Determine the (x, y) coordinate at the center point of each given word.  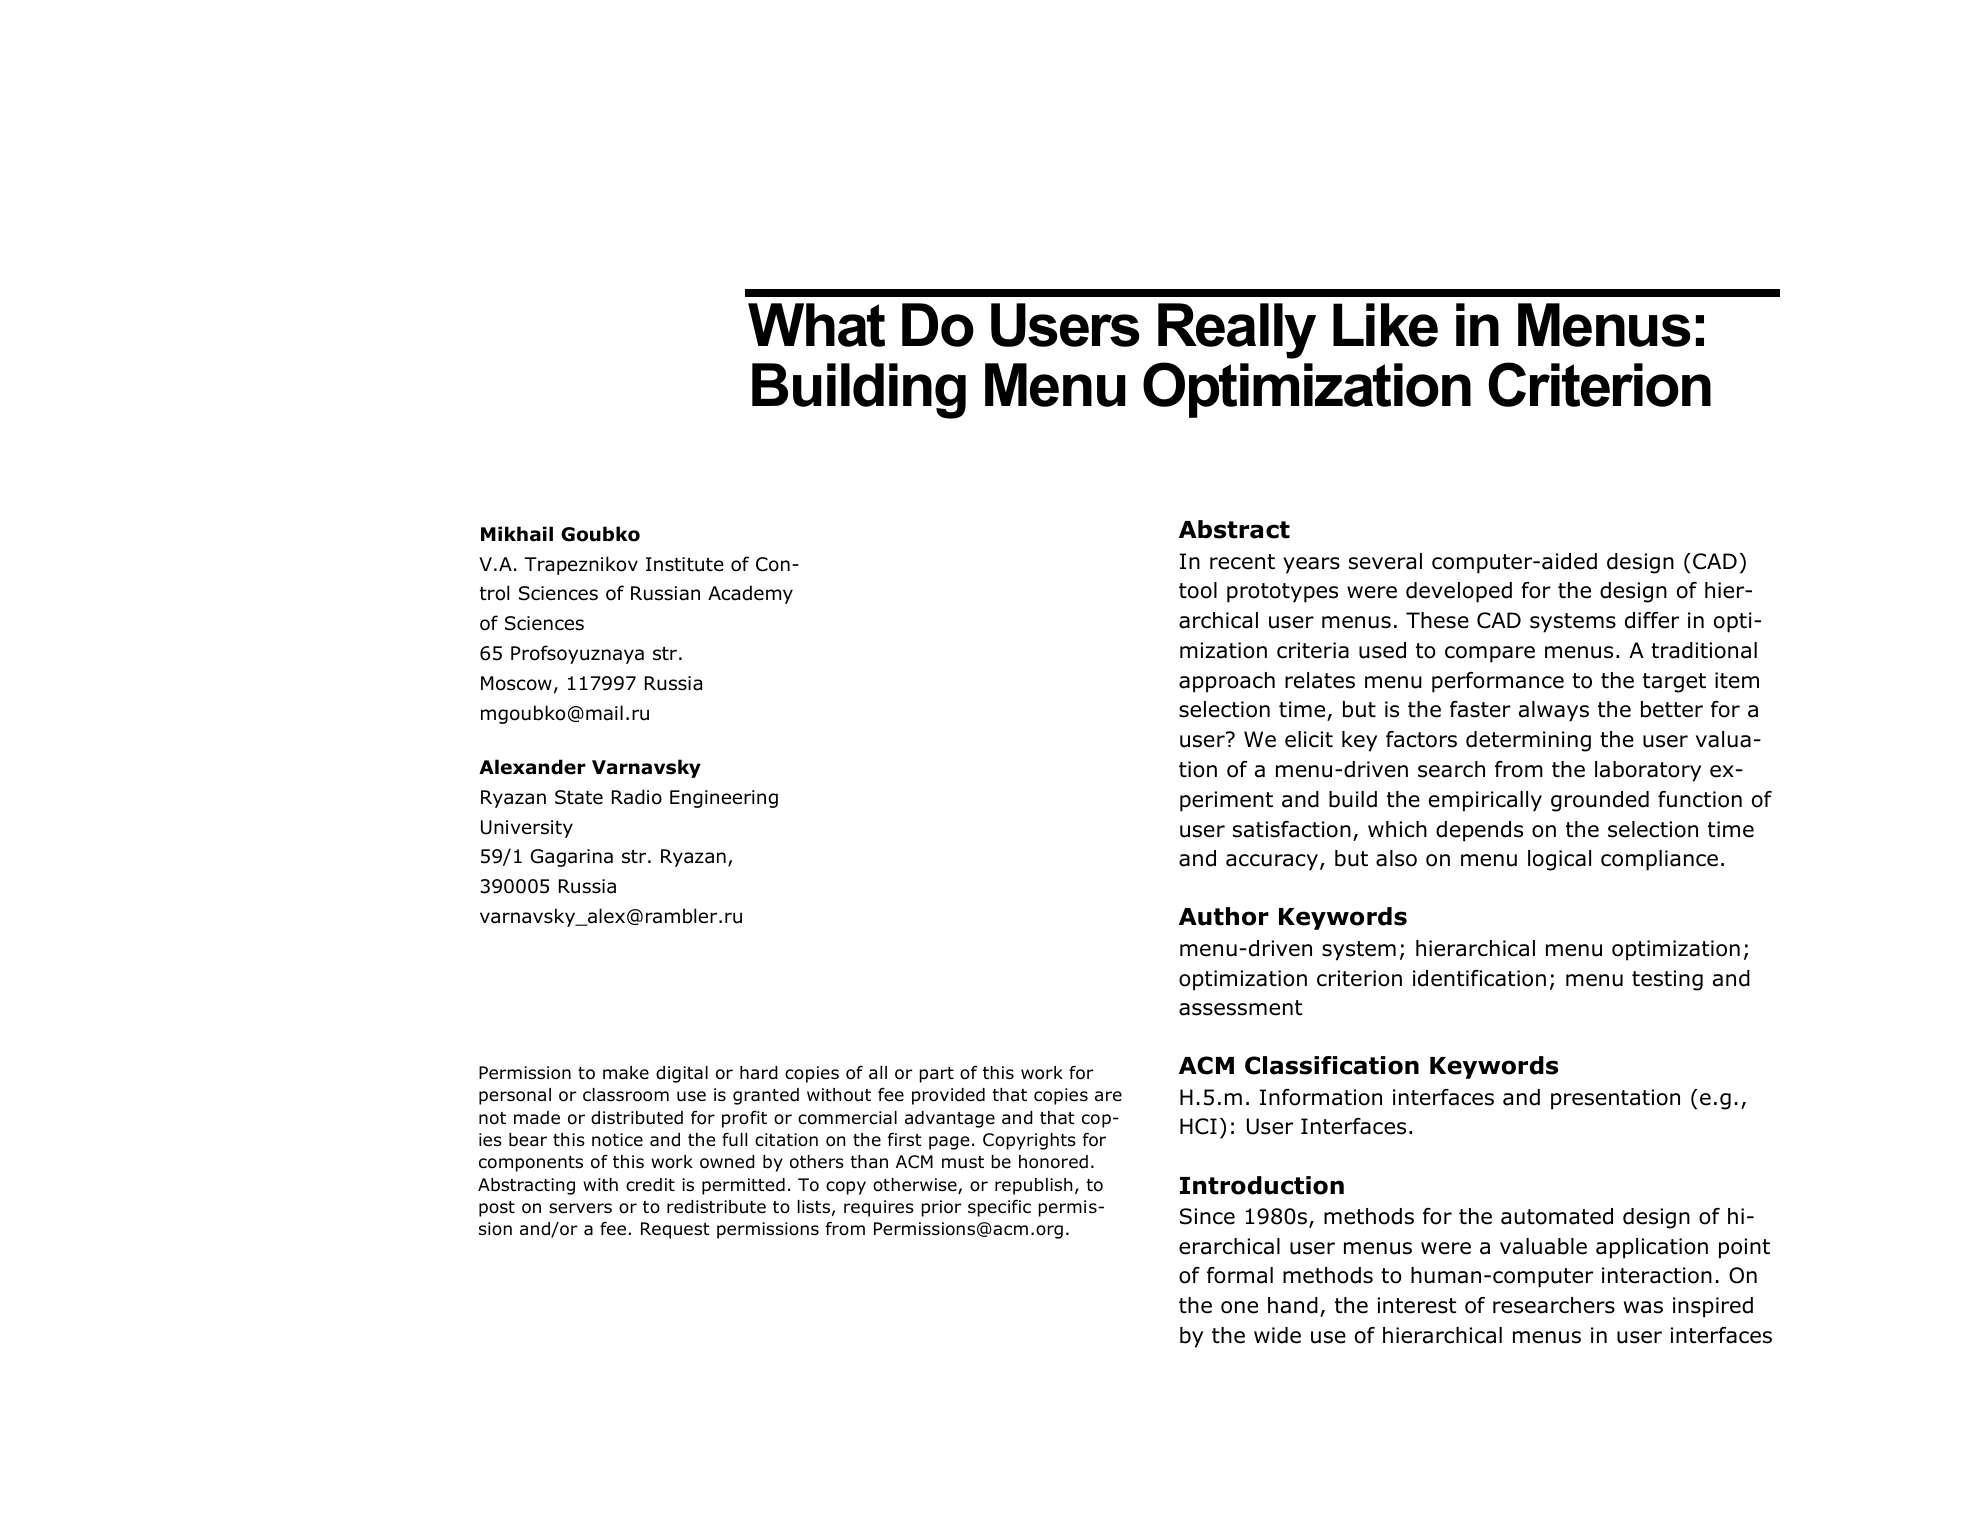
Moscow (516, 683)
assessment (1240, 1008)
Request (675, 1230)
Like (1385, 325)
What (816, 325)
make (626, 1073)
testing (1667, 980)
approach (1227, 682)
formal (1240, 1275)
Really (1237, 331)
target (1674, 683)
